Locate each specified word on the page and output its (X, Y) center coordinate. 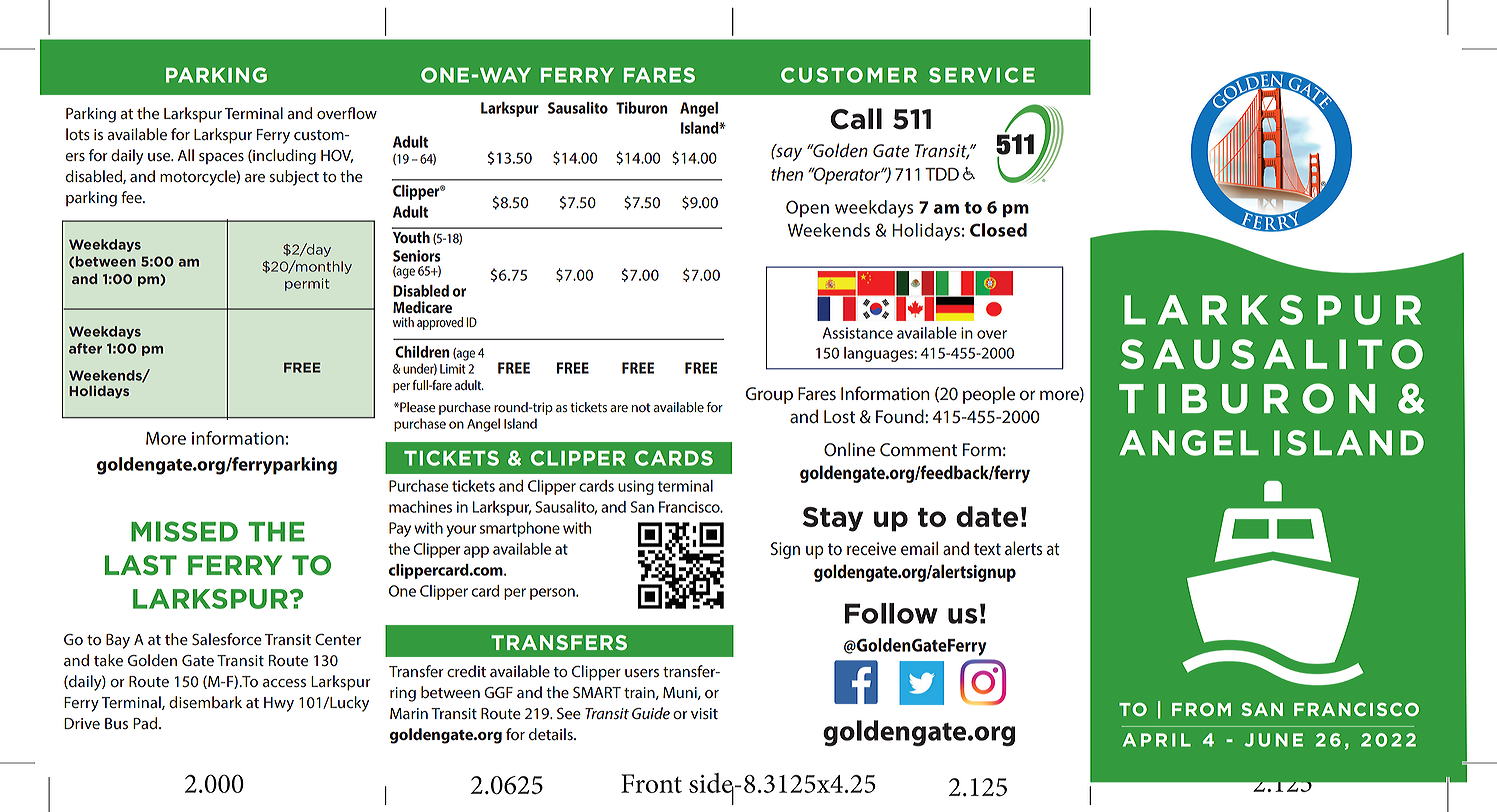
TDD (942, 174)
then (787, 174)
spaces (221, 159)
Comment (918, 450)
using (636, 487)
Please (416, 407)
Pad (146, 723)
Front (651, 783)
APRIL (1157, 740)
